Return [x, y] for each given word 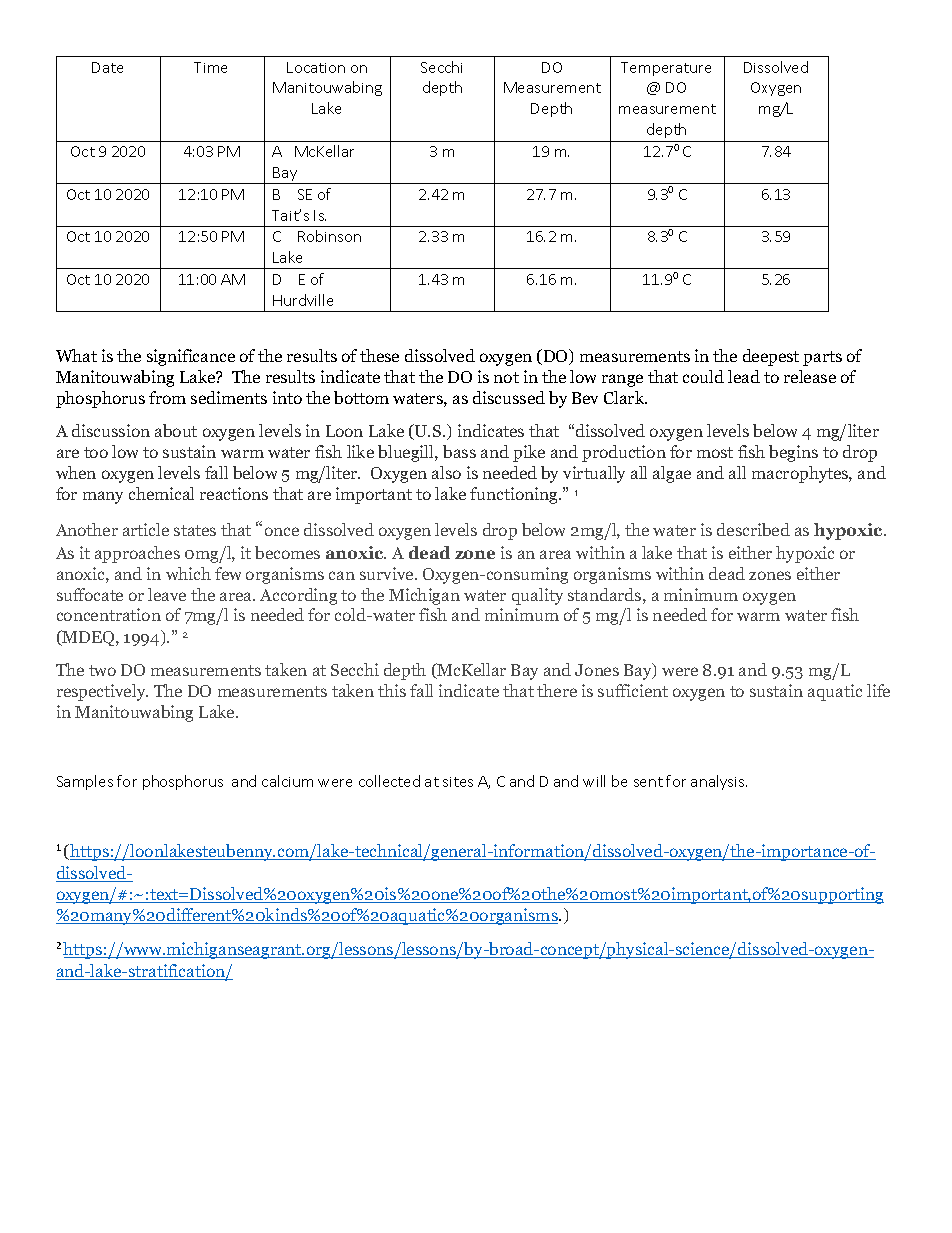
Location [316, 67]
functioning [515, 495]
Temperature [666, 69]
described [753, 529]
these [379, 355]
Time [210, 67]
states [195, 530]
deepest [771, 357]
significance [191, 357]
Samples [85, 782]
